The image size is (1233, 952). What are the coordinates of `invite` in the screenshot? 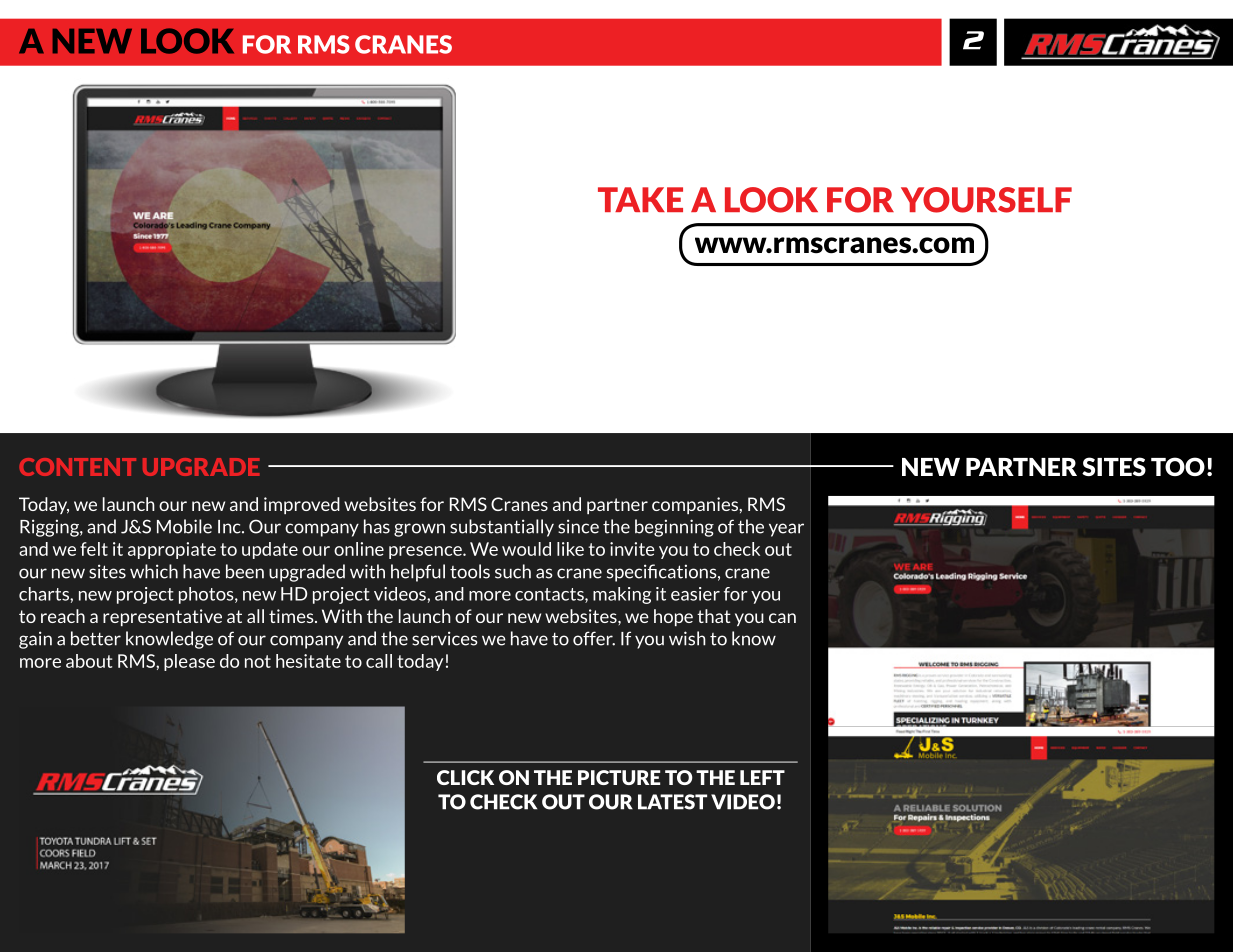 It's located at (632, 549).
